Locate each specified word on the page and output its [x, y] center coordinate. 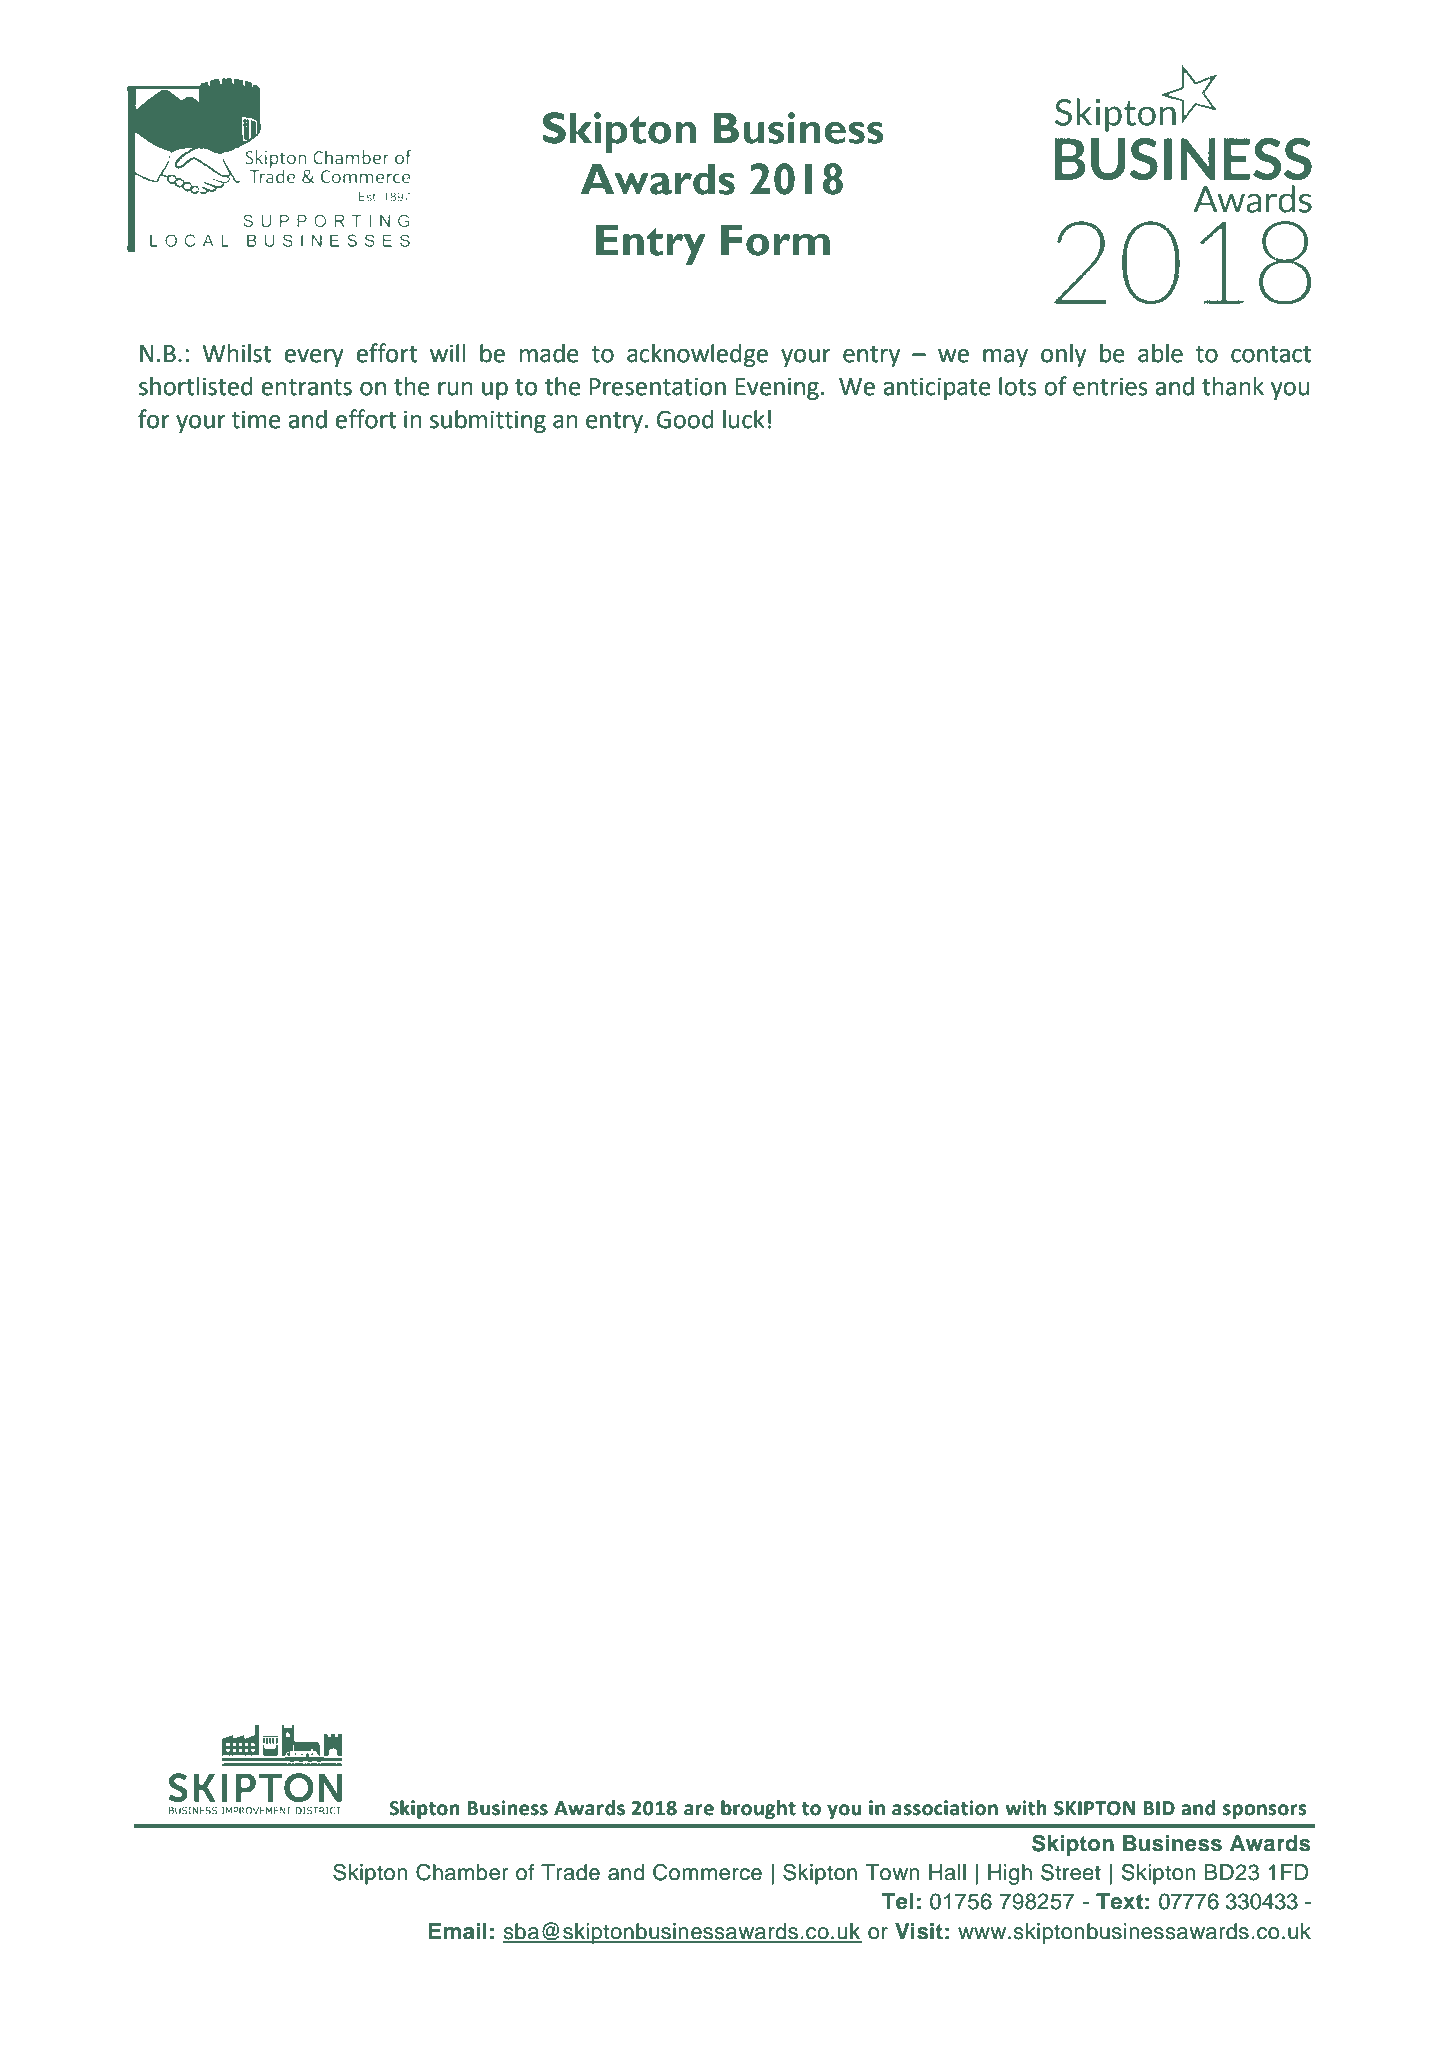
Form [775, 240]
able [1160, 353]
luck [744, 419]
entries [1110, 386]
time [256, 419]
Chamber [462, 1872]
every [314, 358]
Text [1119, 1901]
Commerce [707, 1872]
